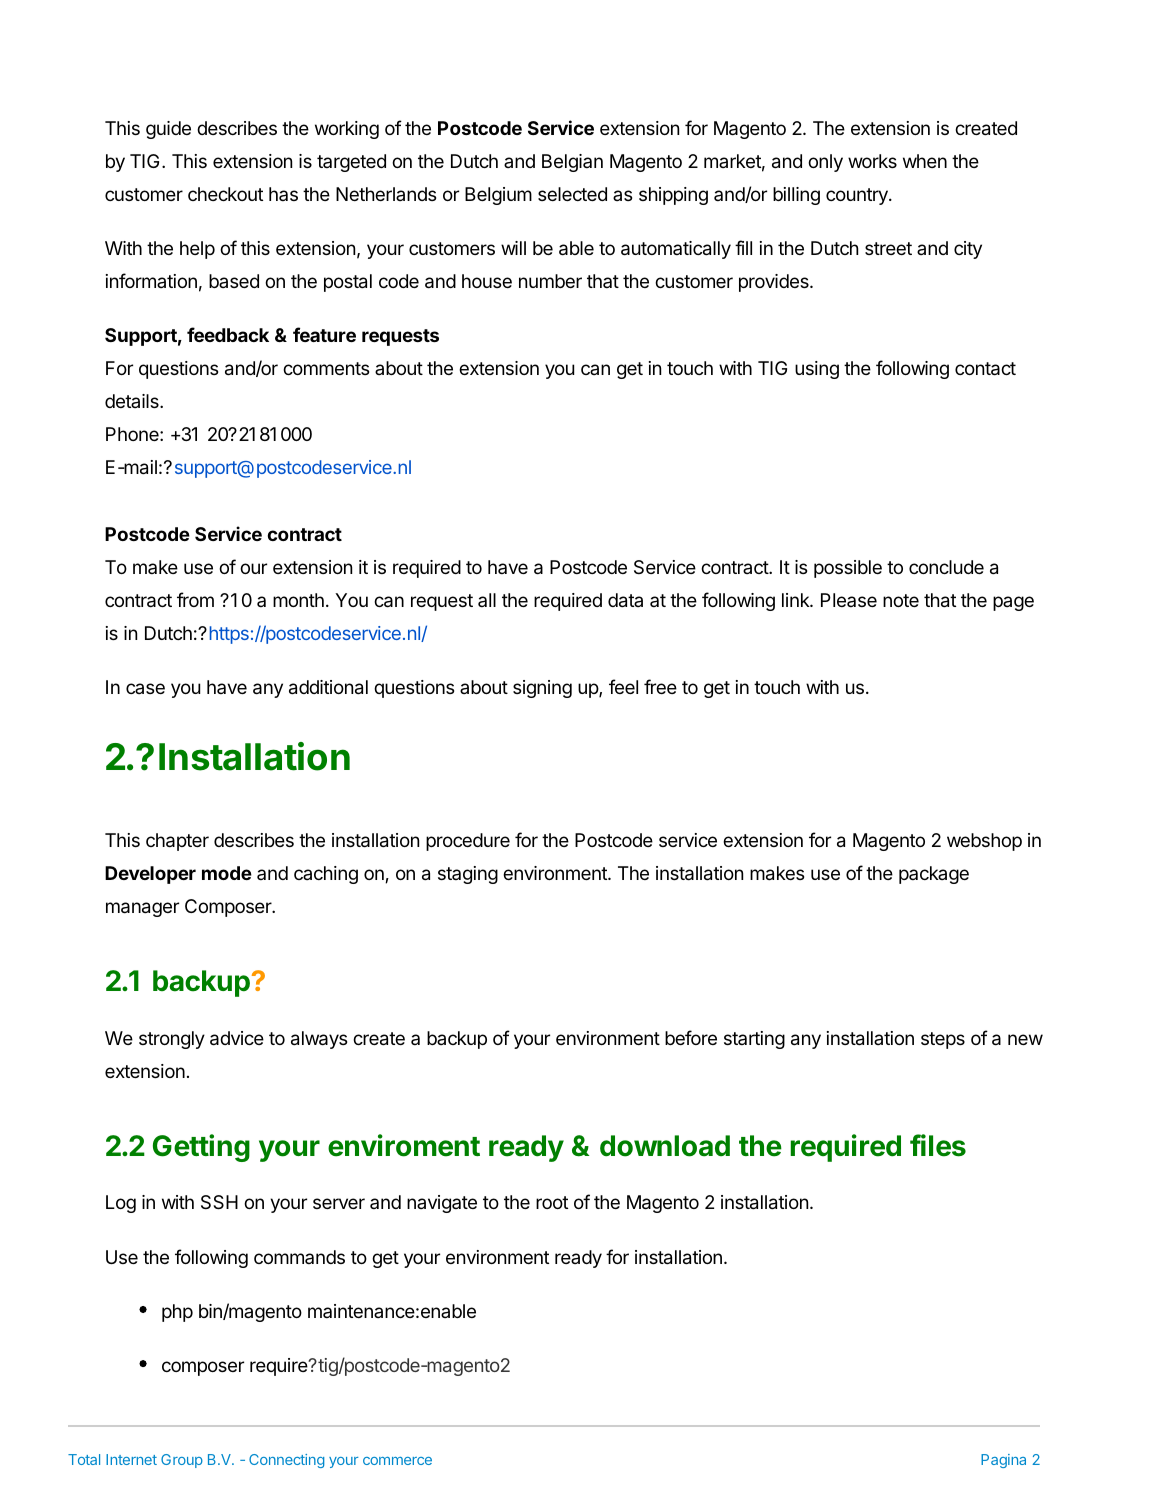 The image size is (1153, 1493). Describe the element at coordinates (468, 842) in the screenshot. I see `procedure` at that location.
